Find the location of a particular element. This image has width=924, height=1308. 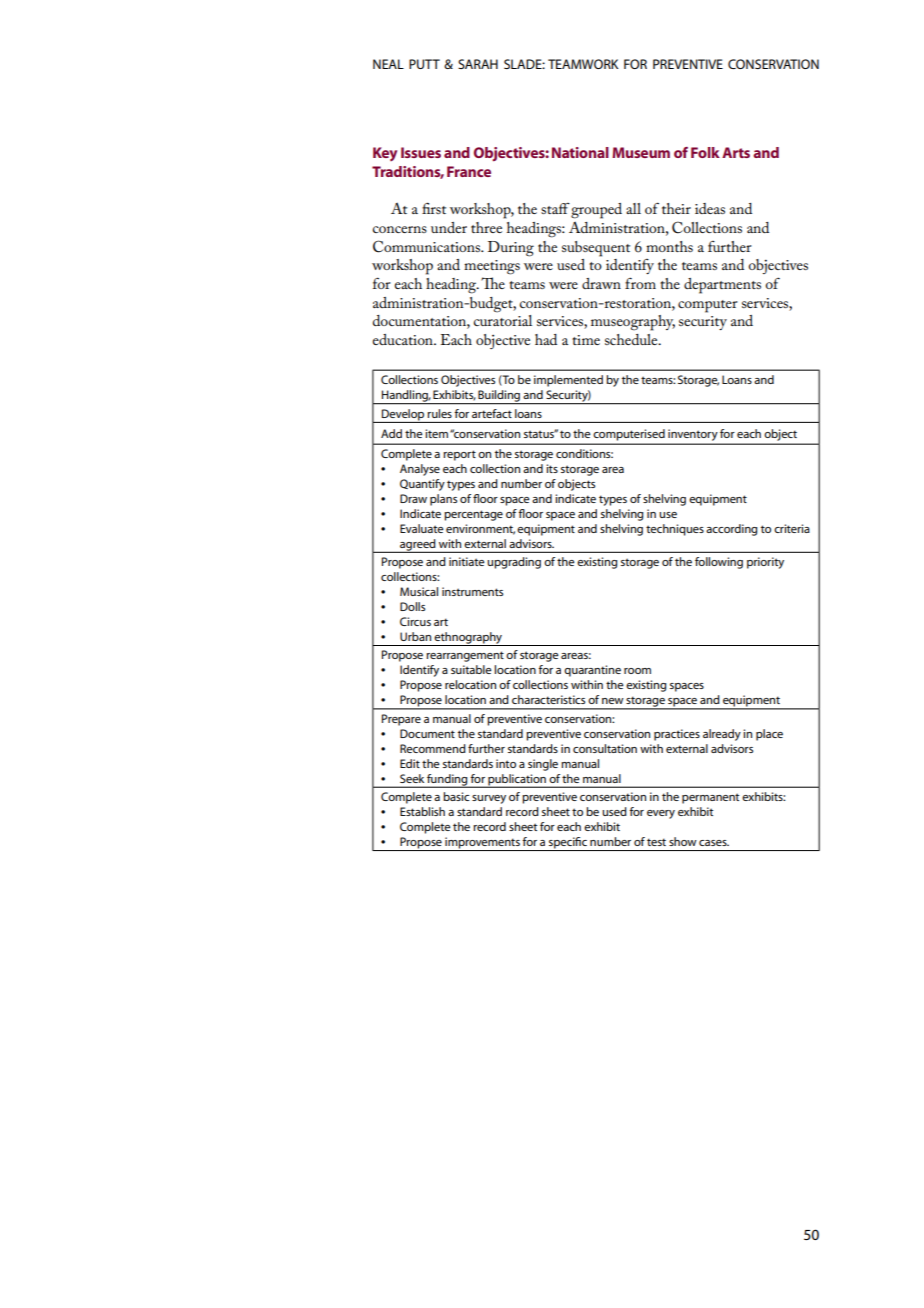

TEAMWORK is located at coordinates (583, 64).
